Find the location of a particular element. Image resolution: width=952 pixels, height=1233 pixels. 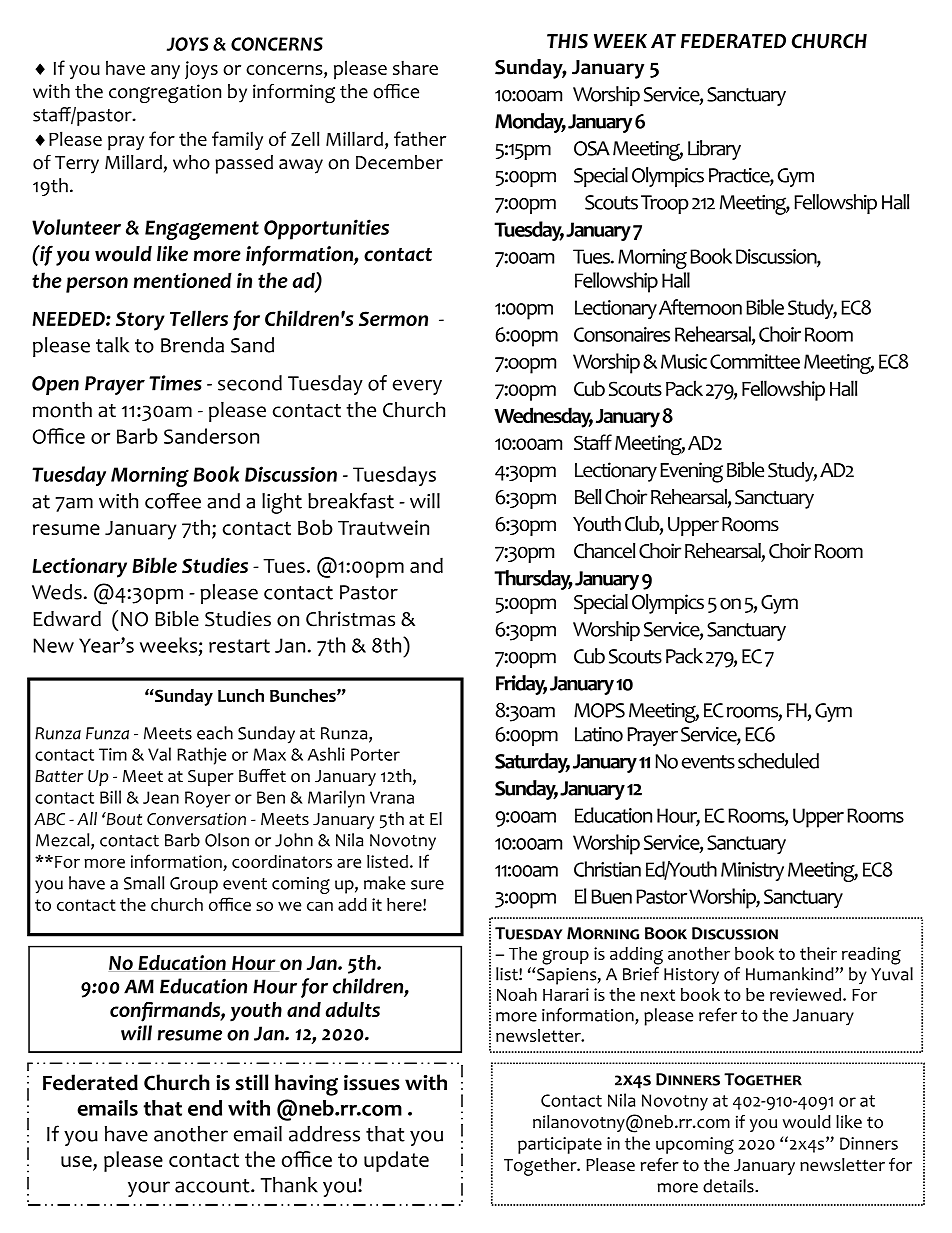

your is located at coordinates (149, 1189).
